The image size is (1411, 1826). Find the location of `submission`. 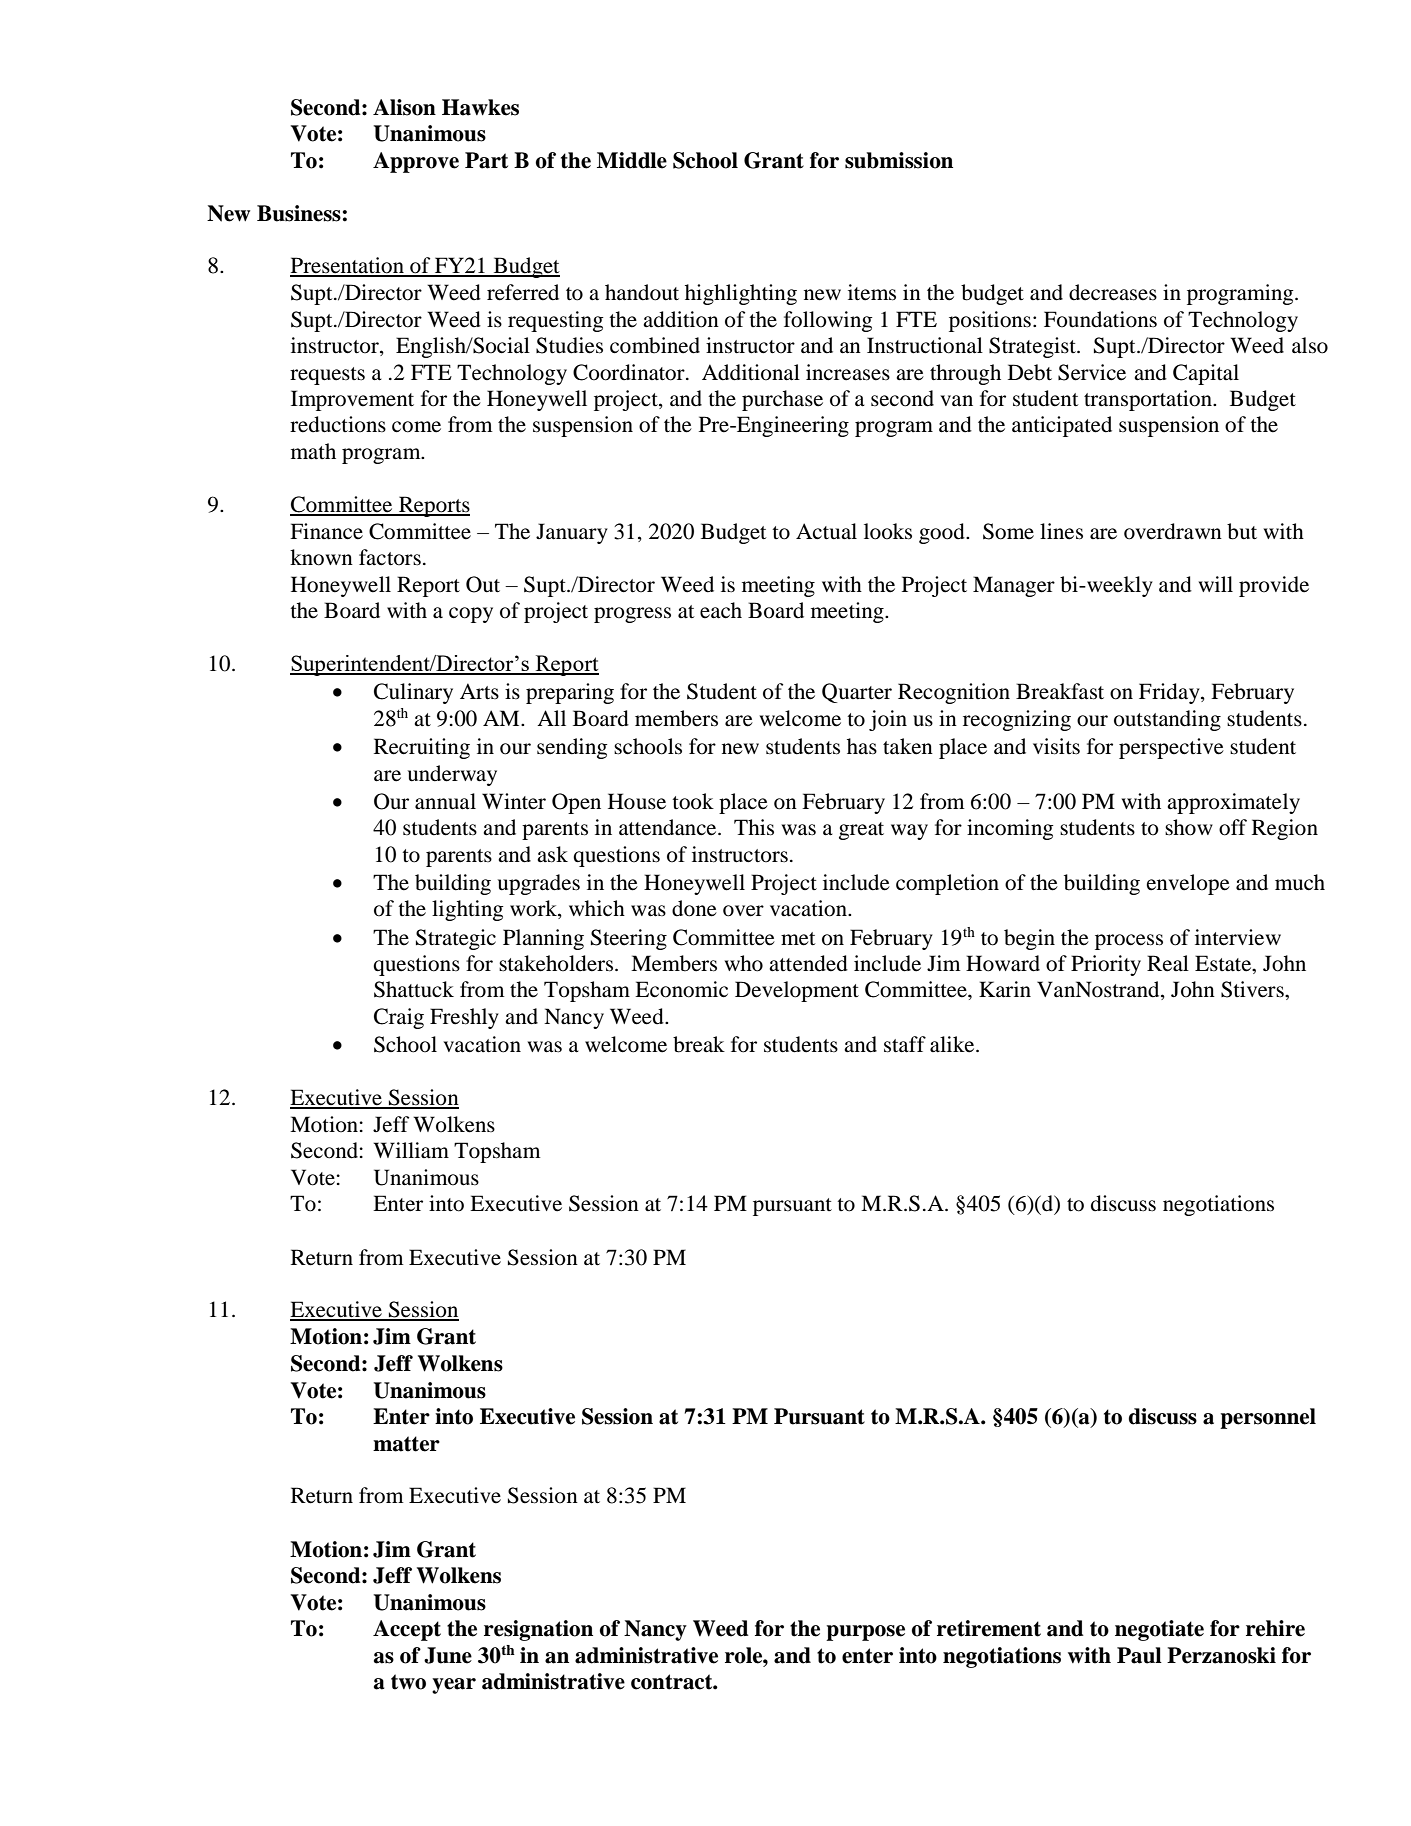

submission is located at coordinates (899, 160).
